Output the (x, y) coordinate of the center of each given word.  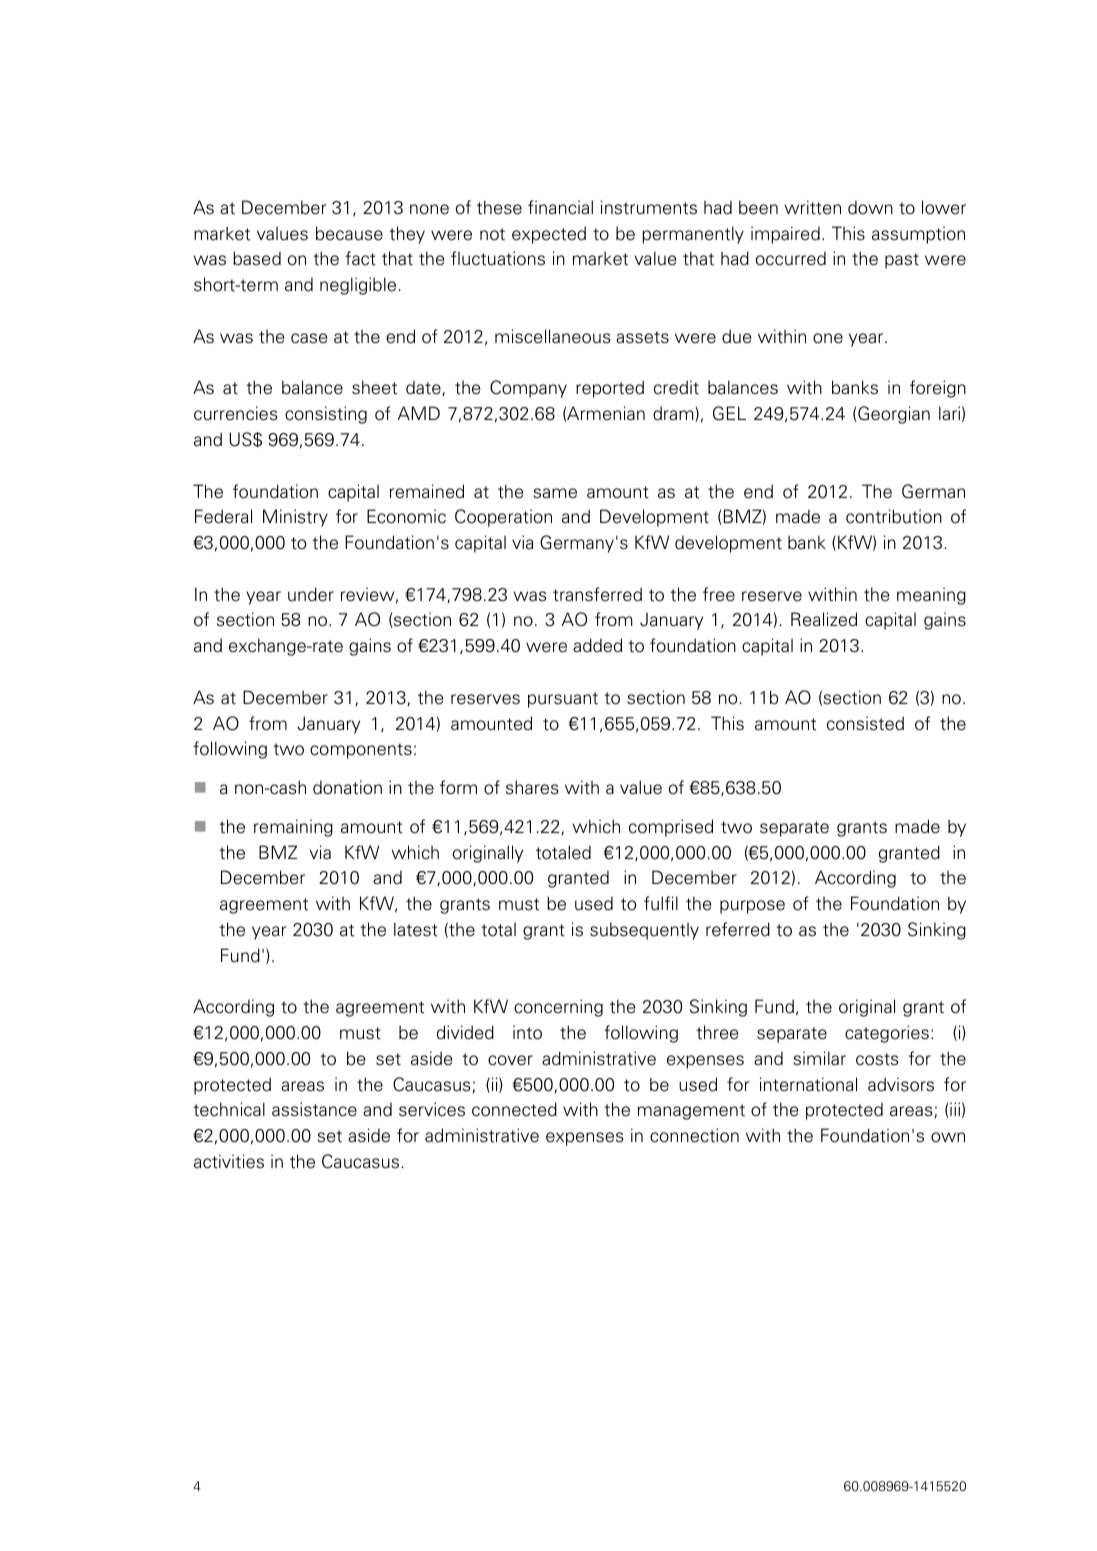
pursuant (563, 700)
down (870, 207)
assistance (314, 1109)
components (361, 751)
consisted (865, 723)
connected (514, 1109)
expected (549, 235)
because (349, 233)
